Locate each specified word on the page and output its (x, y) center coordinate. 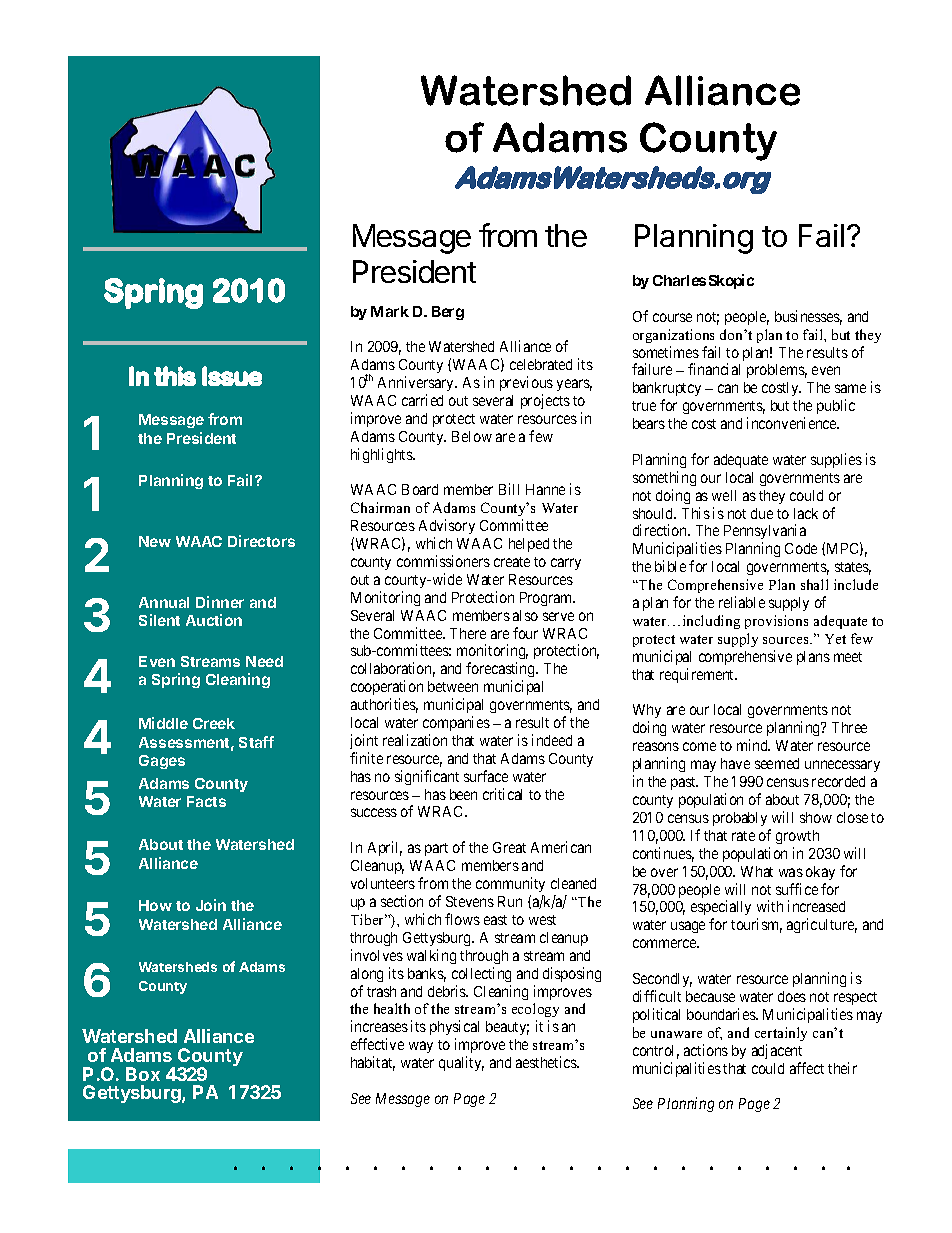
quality (461, 1063)
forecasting (501, 671)
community (510, 884)
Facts (206, 801)
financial (714, 369)
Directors (261, 541)
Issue (232, 376)
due (762, 513)
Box (143, 1074)
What (757, 871)
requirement (698, 675)
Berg (448, 313)
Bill (509, 489)
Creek (214, 723)
